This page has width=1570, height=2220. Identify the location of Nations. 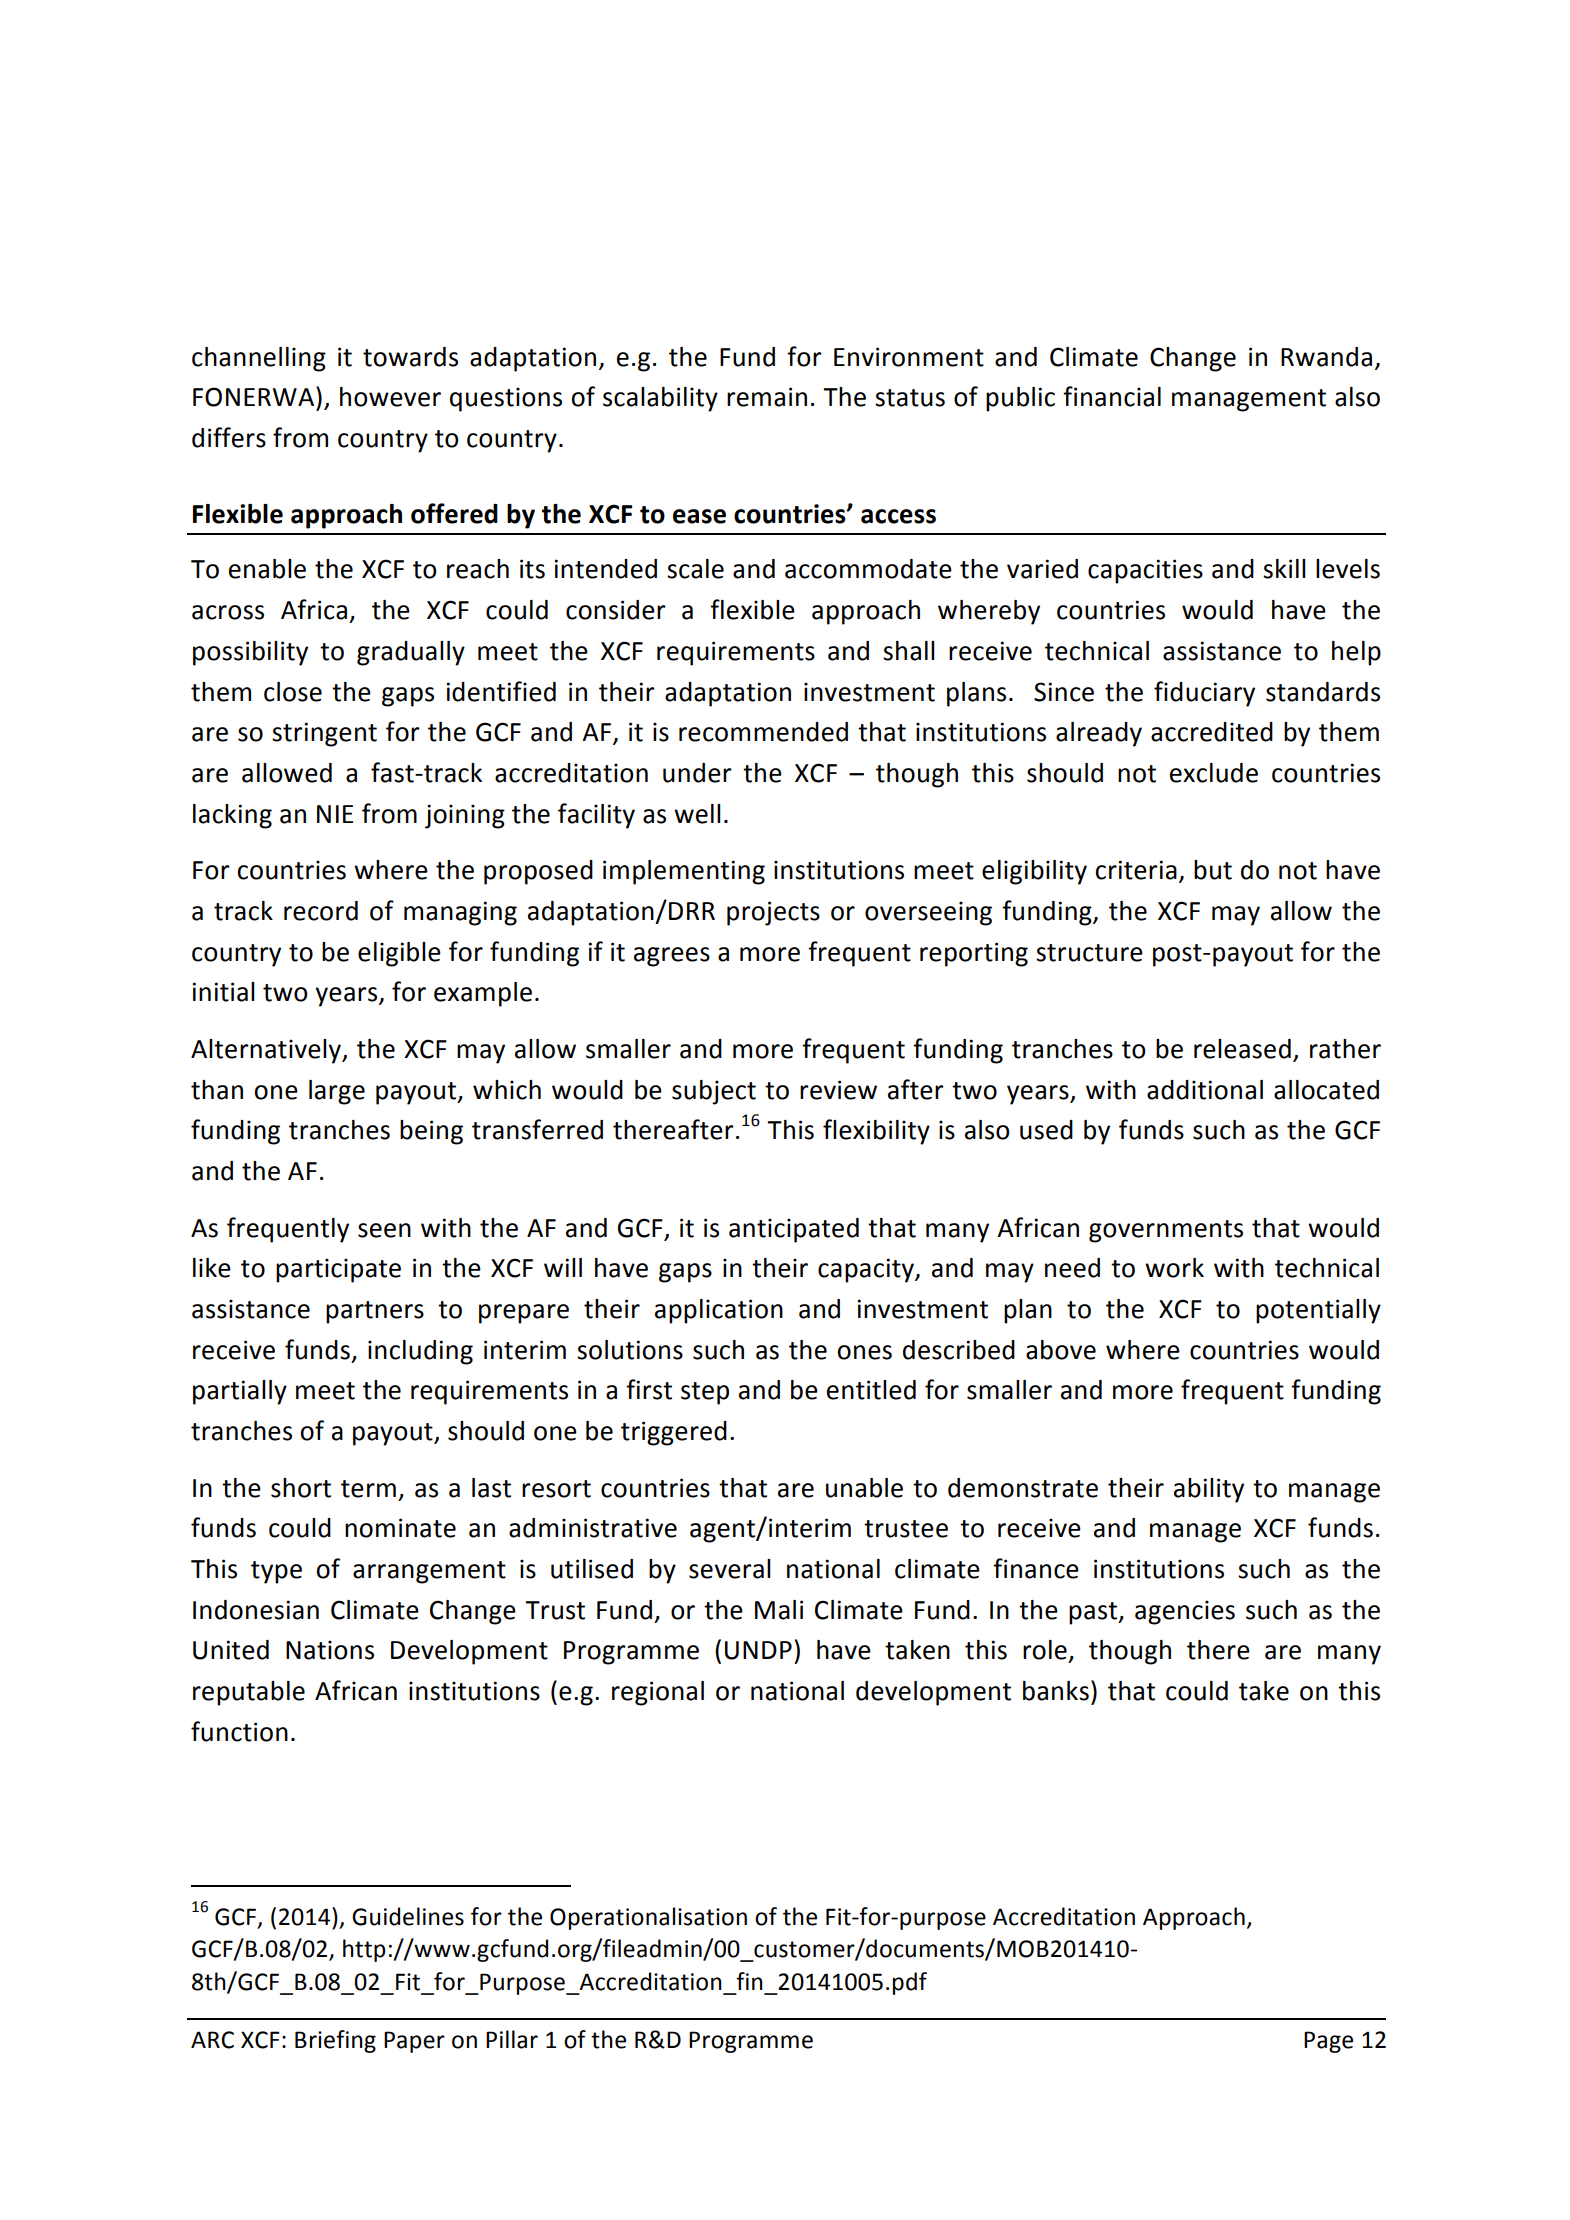
(330, 1650).
